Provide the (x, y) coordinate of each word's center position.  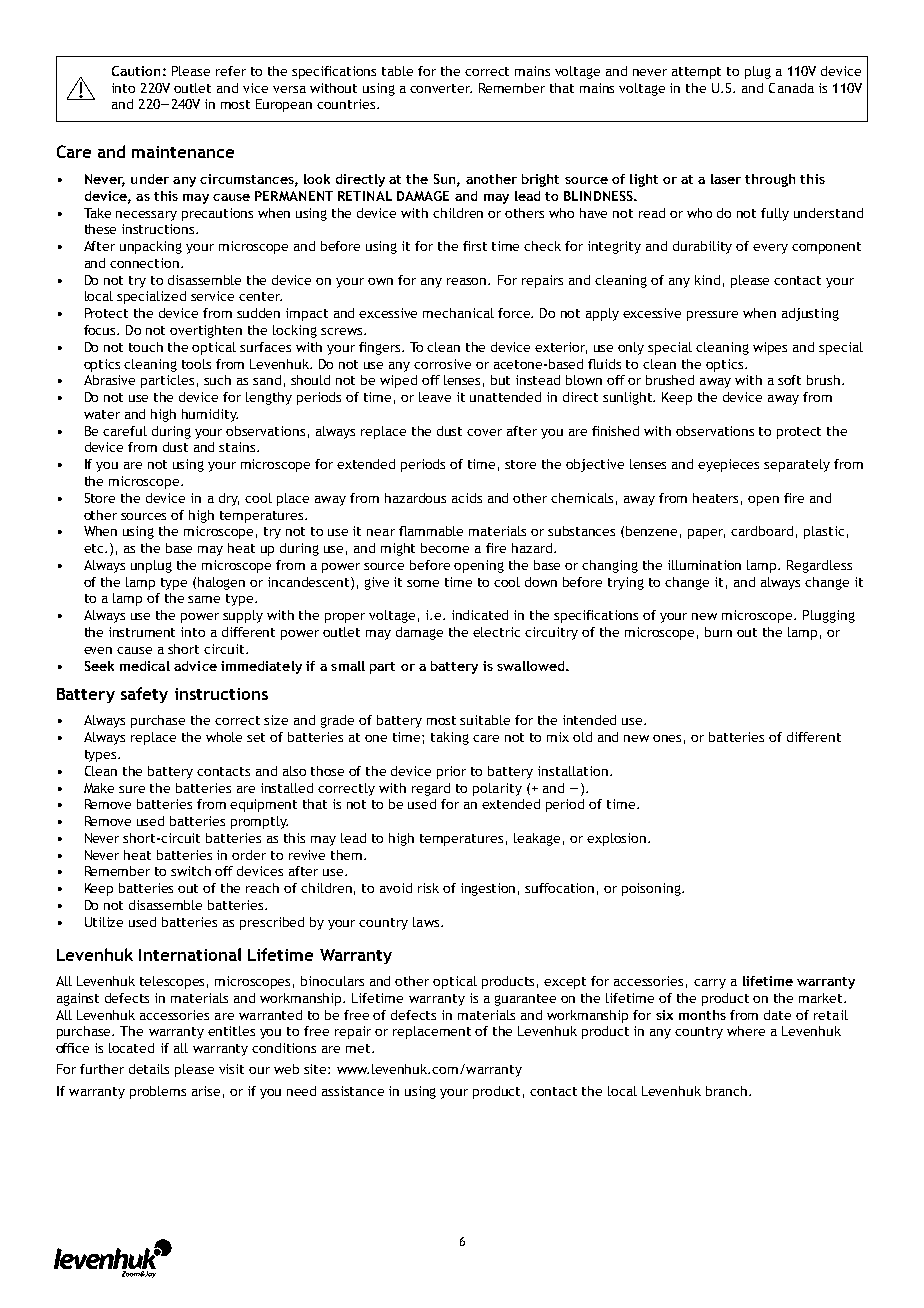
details (149, 1069)
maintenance (183, 152)
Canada (791, 88)
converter (441, 88)
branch (726, 1091)
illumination (704, 565)
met (359, 1048)
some (423, 583)
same (204, 599)
